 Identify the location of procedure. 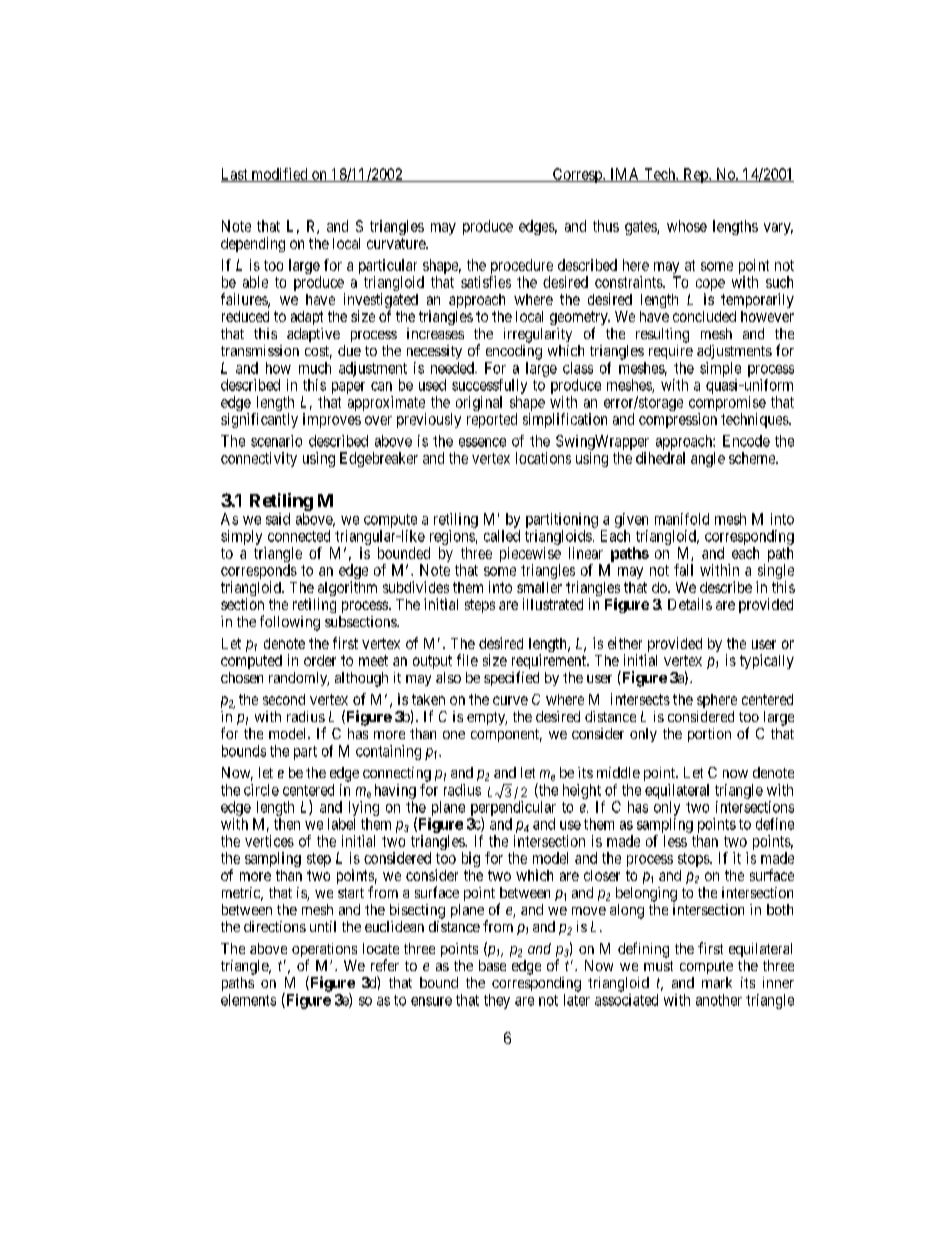
(521, 268).
